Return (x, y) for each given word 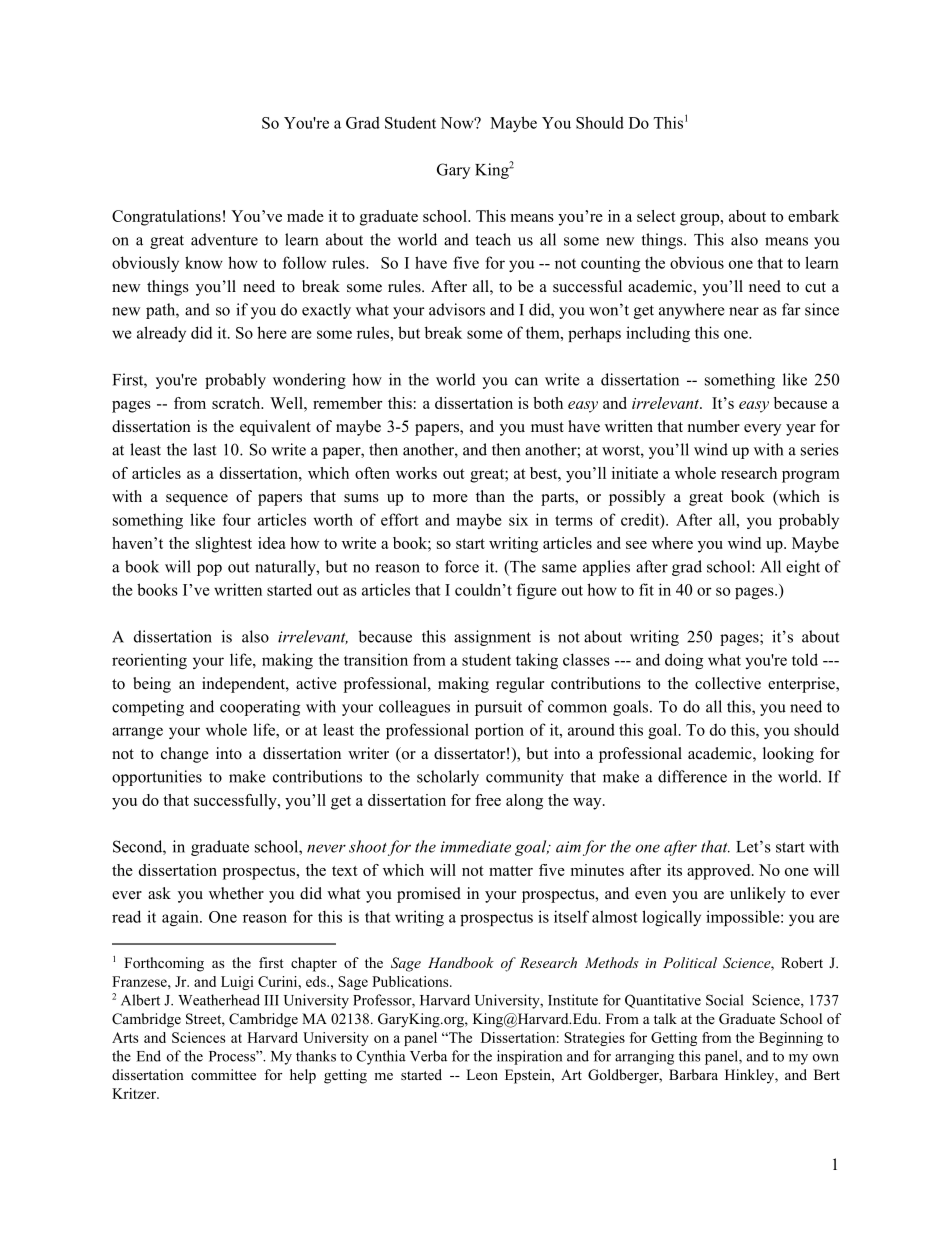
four (237, 519)
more (450, 498)
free (488, 800)
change (185, 755)
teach (493, 239)
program (811, 477)
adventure (224, 239)
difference (692, 776)
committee (223, 1074)
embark (813, 216)
